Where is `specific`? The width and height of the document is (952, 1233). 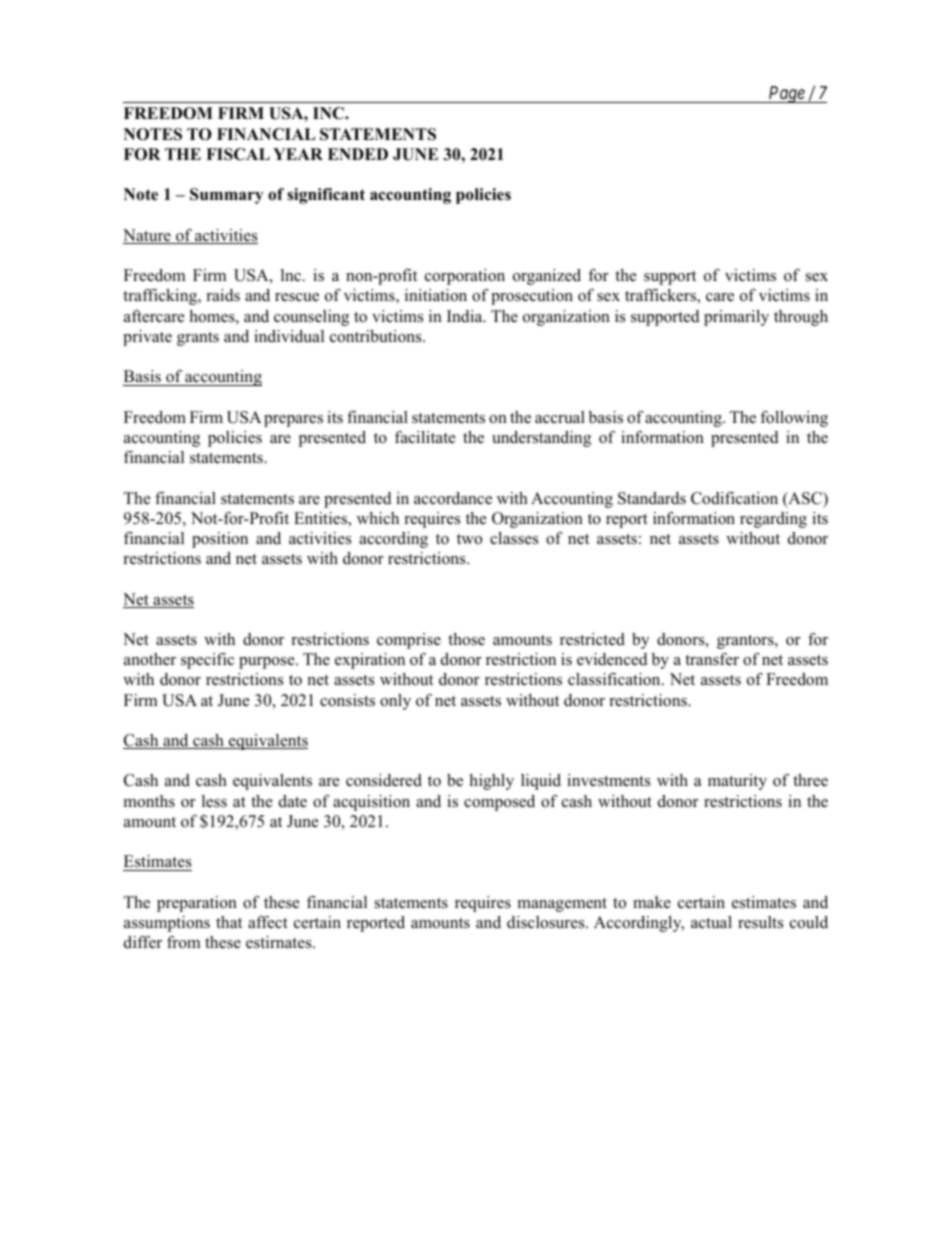
specific is located at coordinates (207, 661).
